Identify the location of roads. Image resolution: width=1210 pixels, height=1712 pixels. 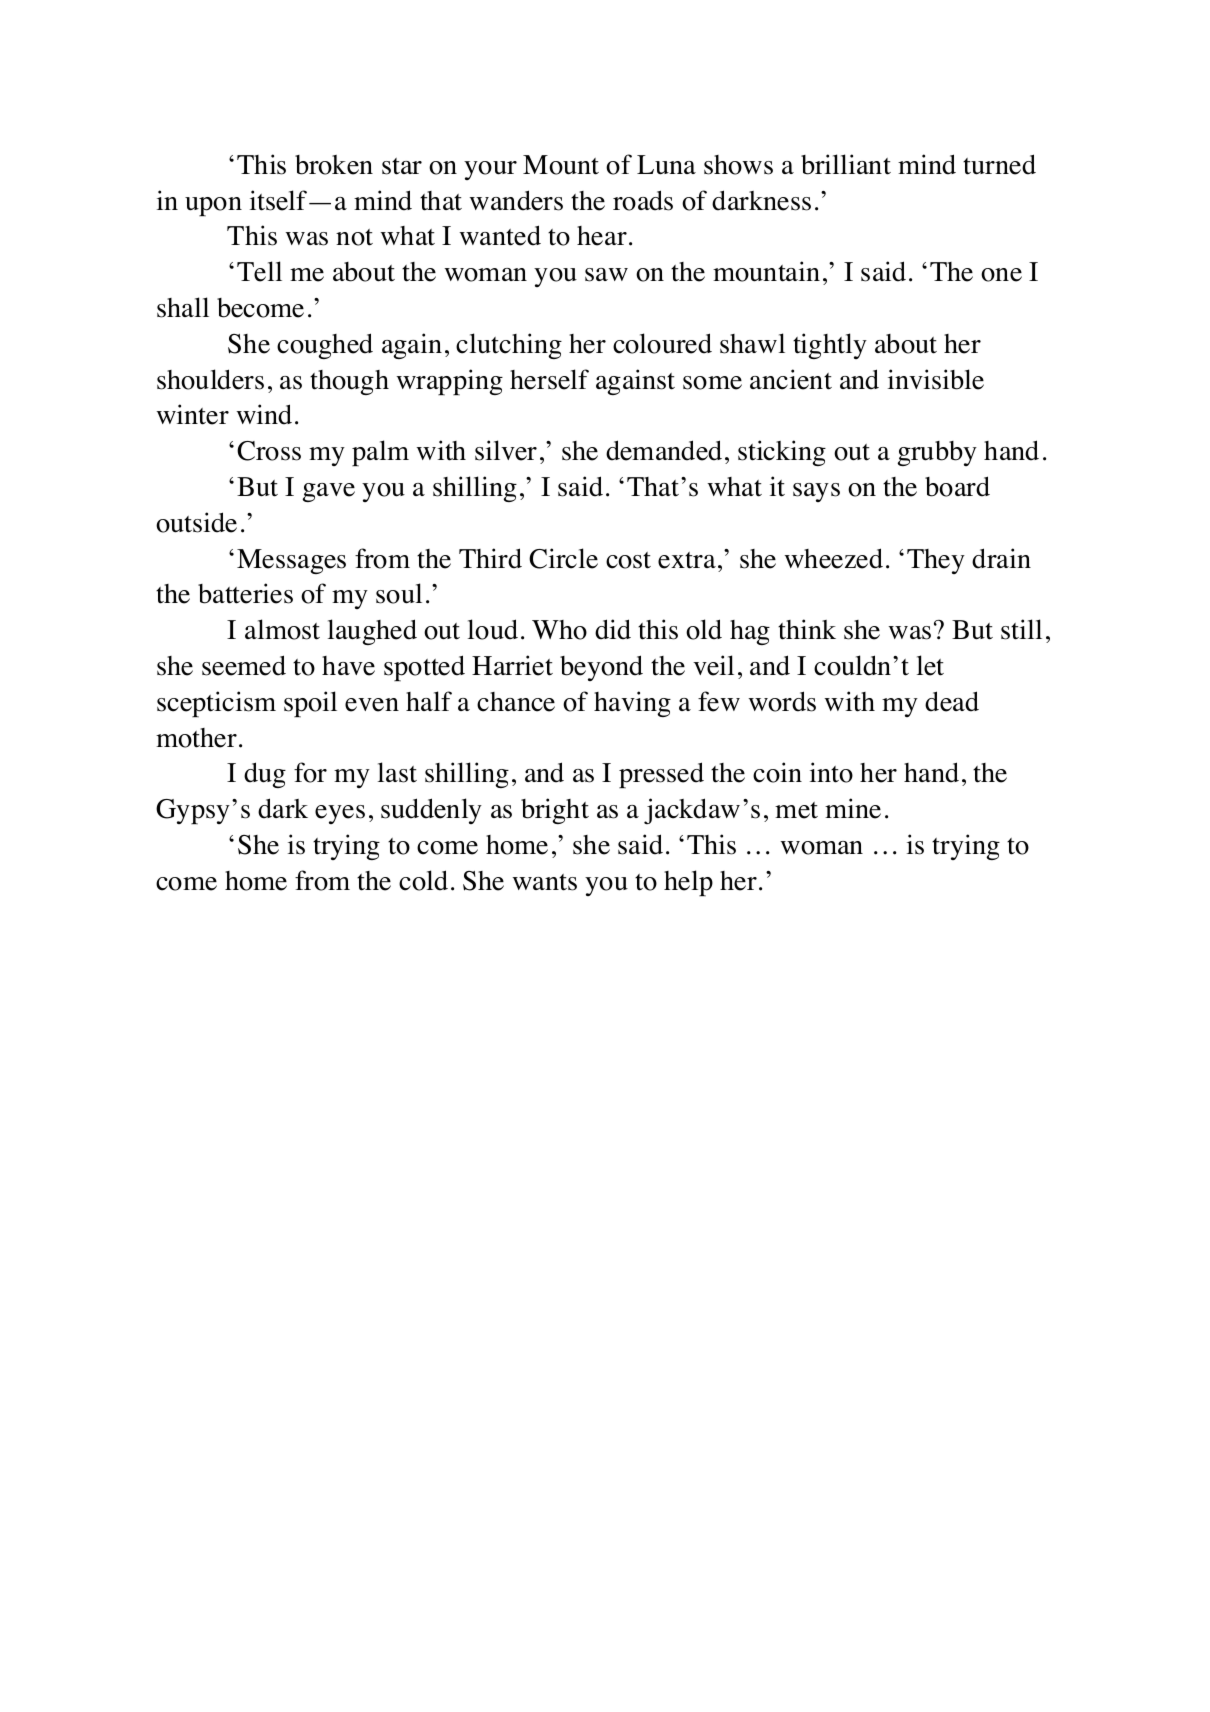
(643, 200).
